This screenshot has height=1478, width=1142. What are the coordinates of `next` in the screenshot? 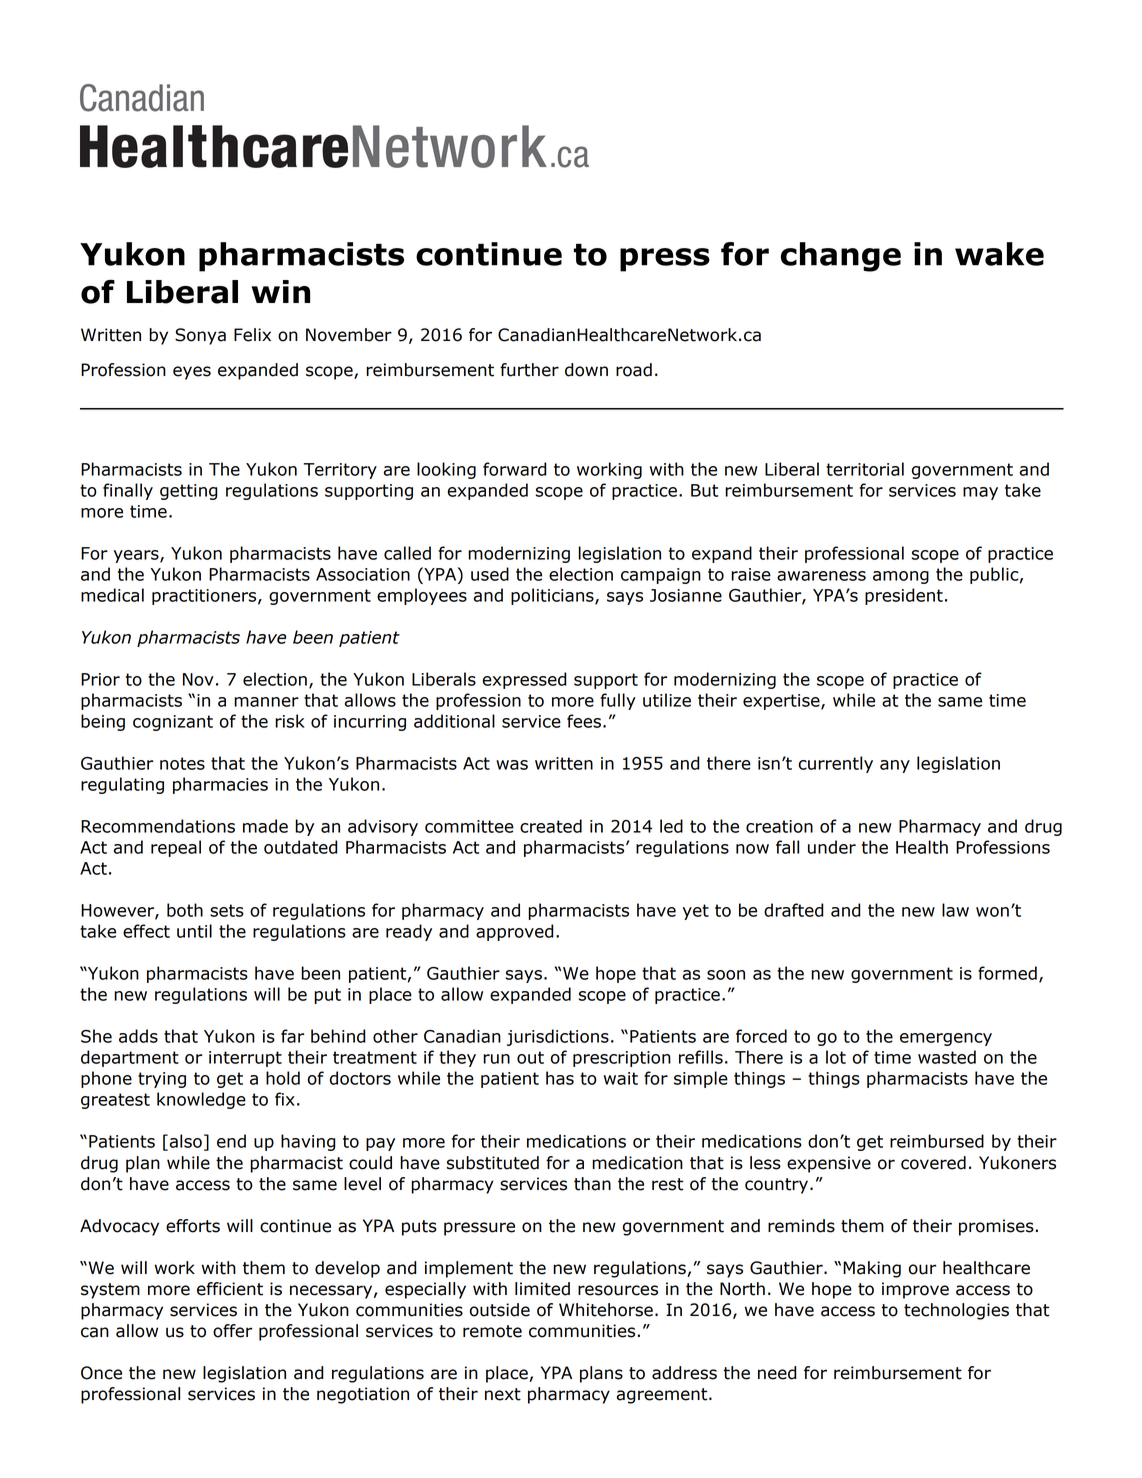 It's located at (503, 1394).
